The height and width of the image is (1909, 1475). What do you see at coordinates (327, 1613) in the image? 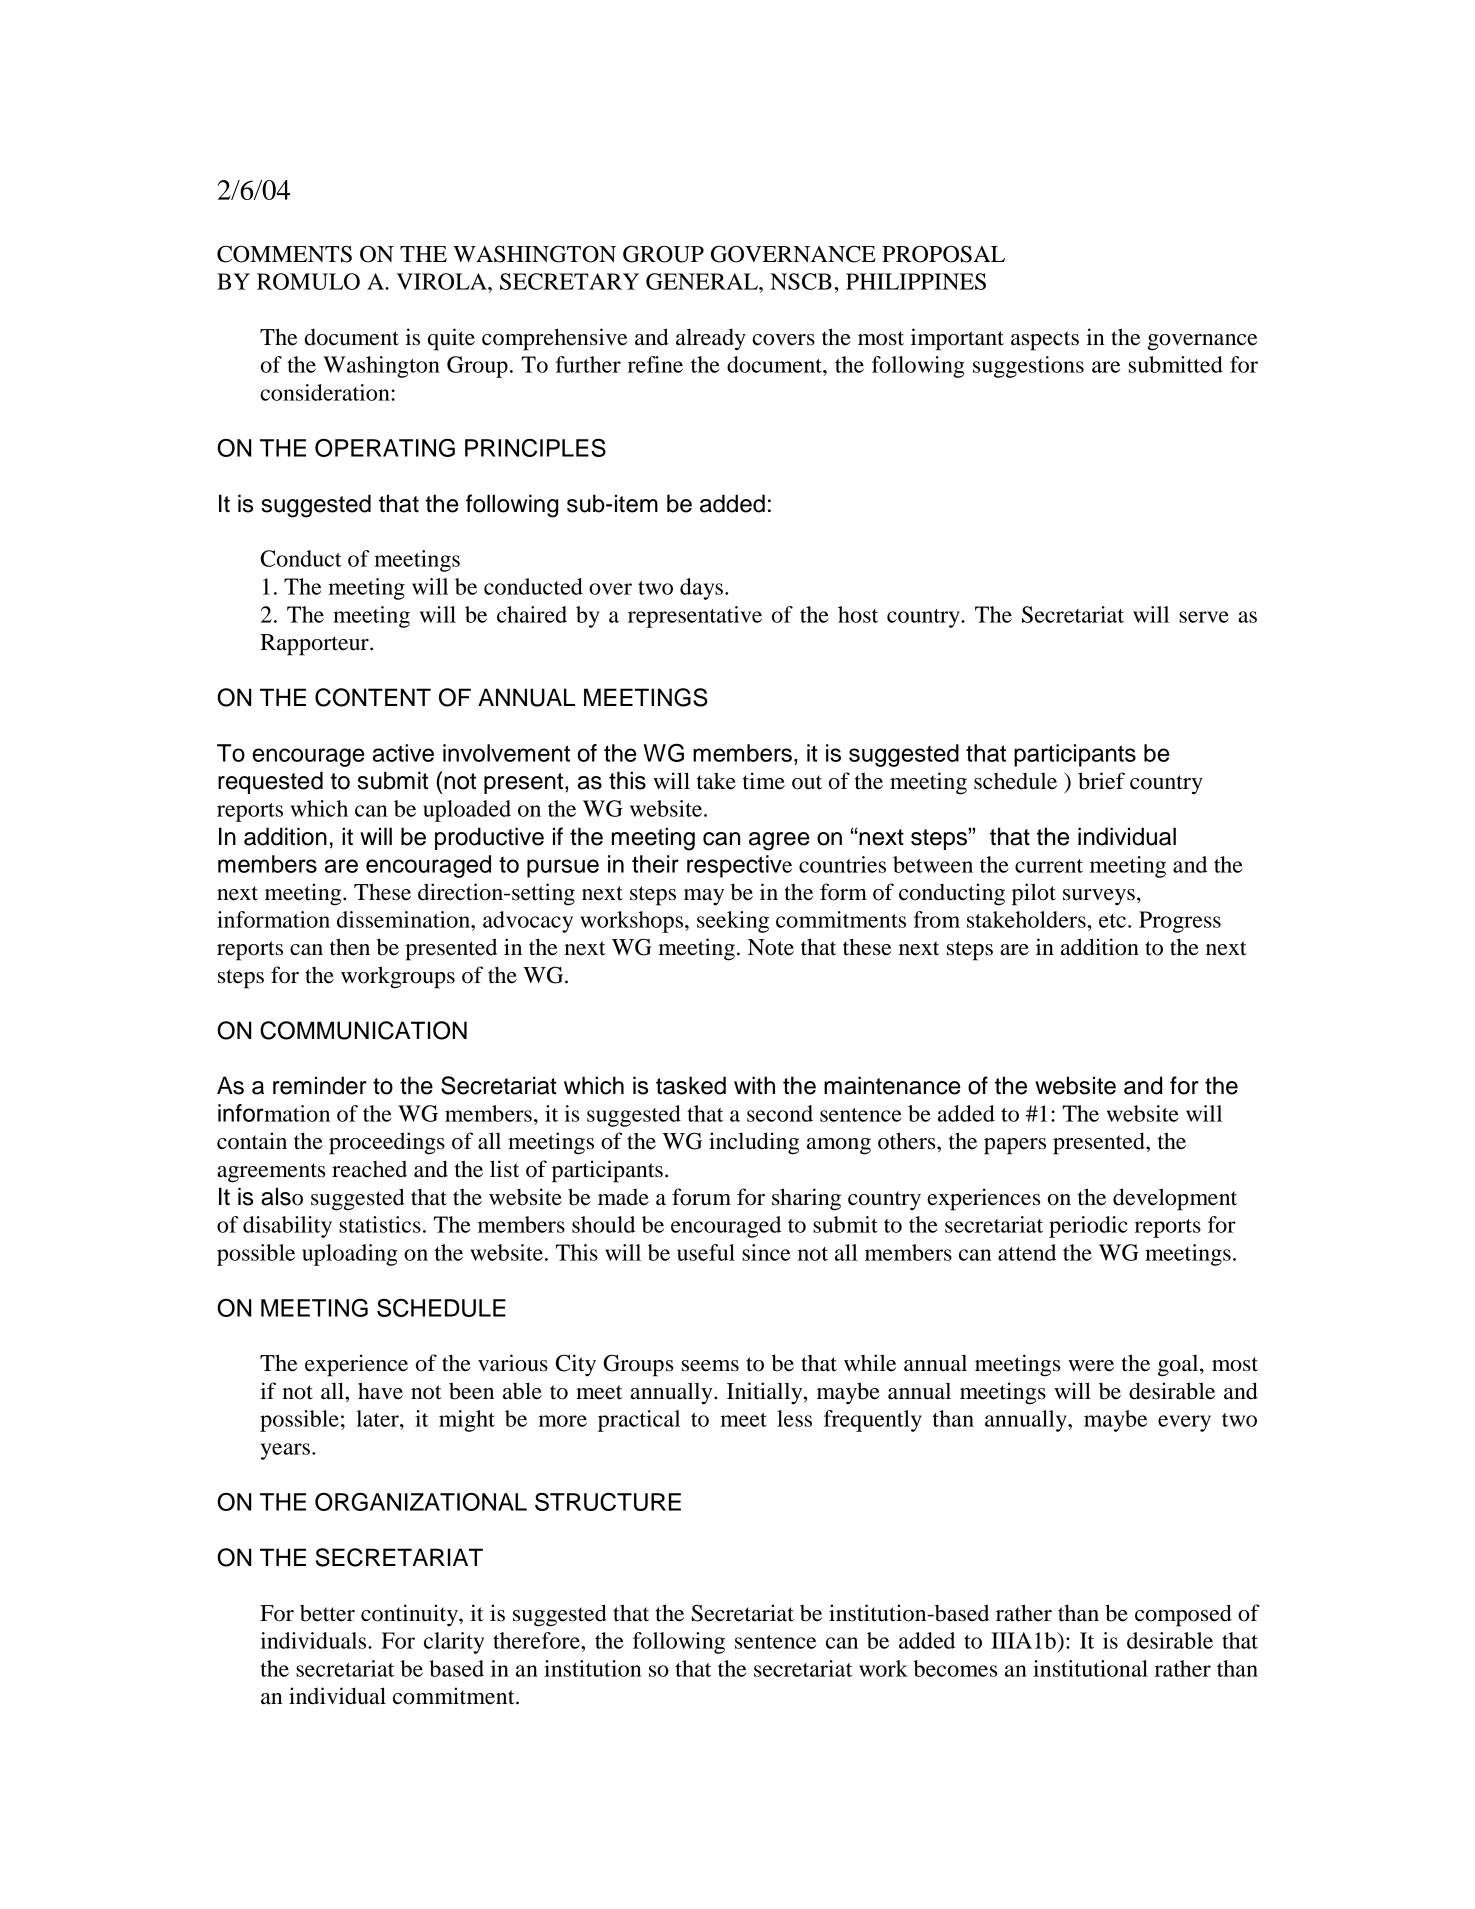
I see `better` at bounding box center [327, 1613].
